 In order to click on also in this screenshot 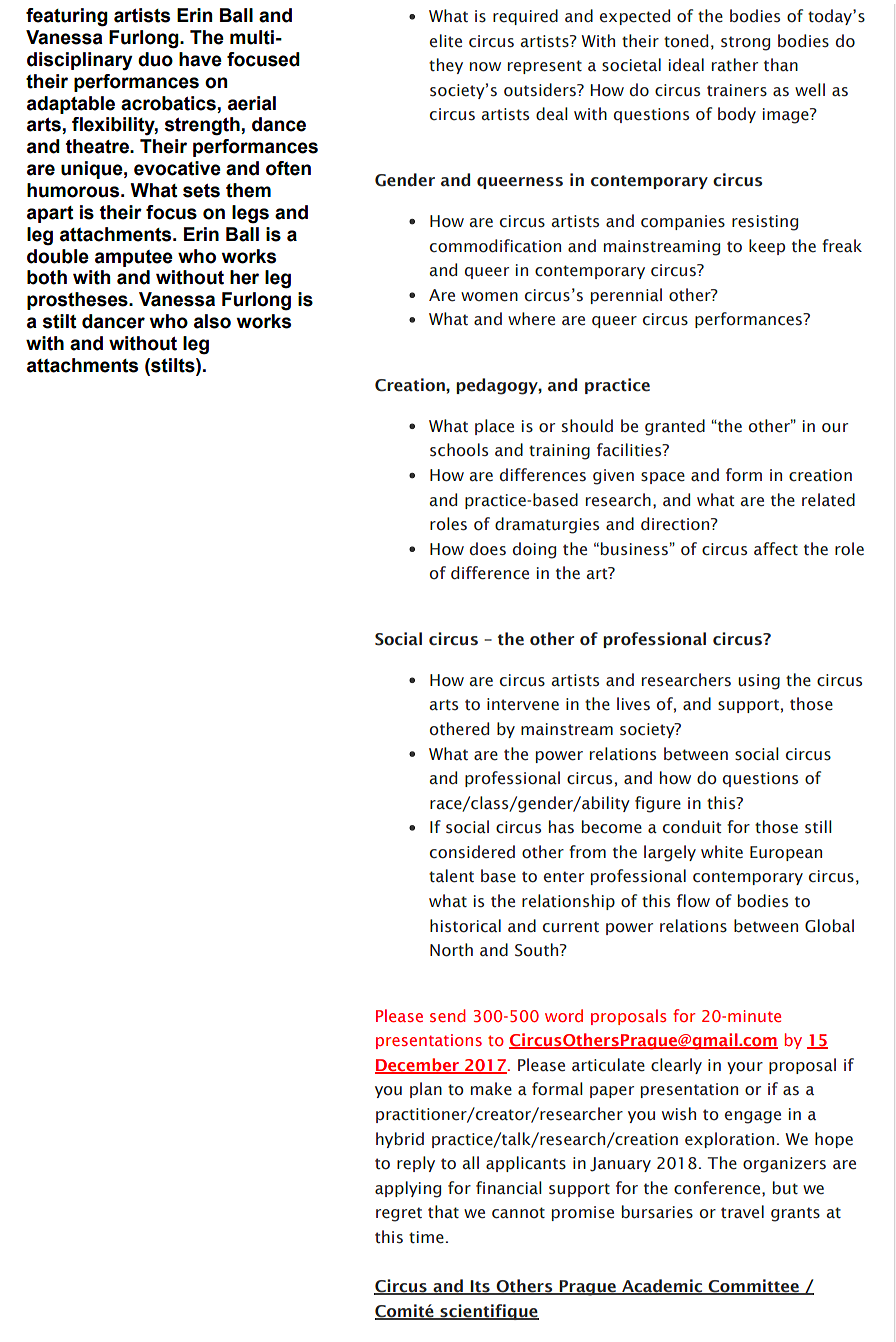, I will do `click(212, 321)`.
